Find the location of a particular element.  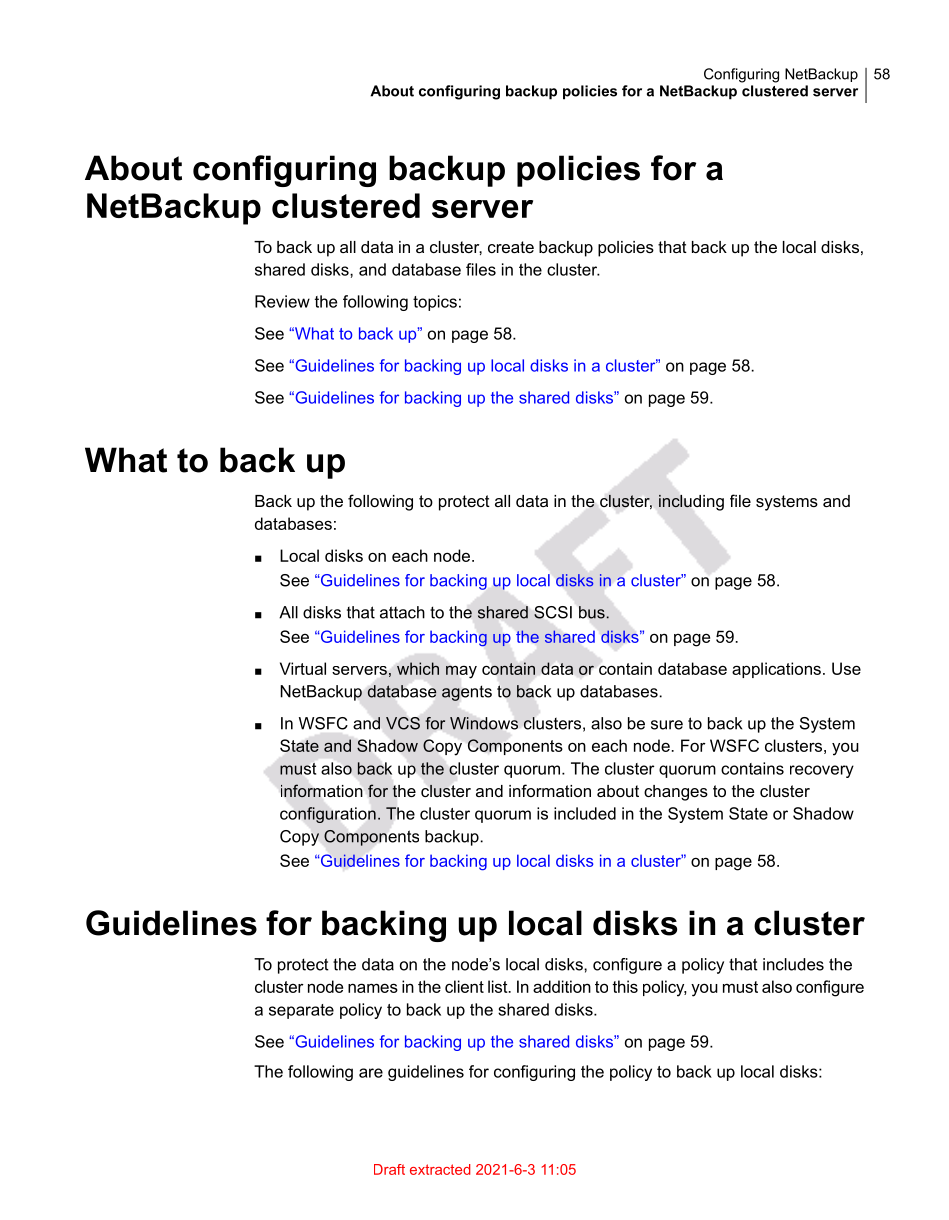

attach is located at coordinates (402, 612).
